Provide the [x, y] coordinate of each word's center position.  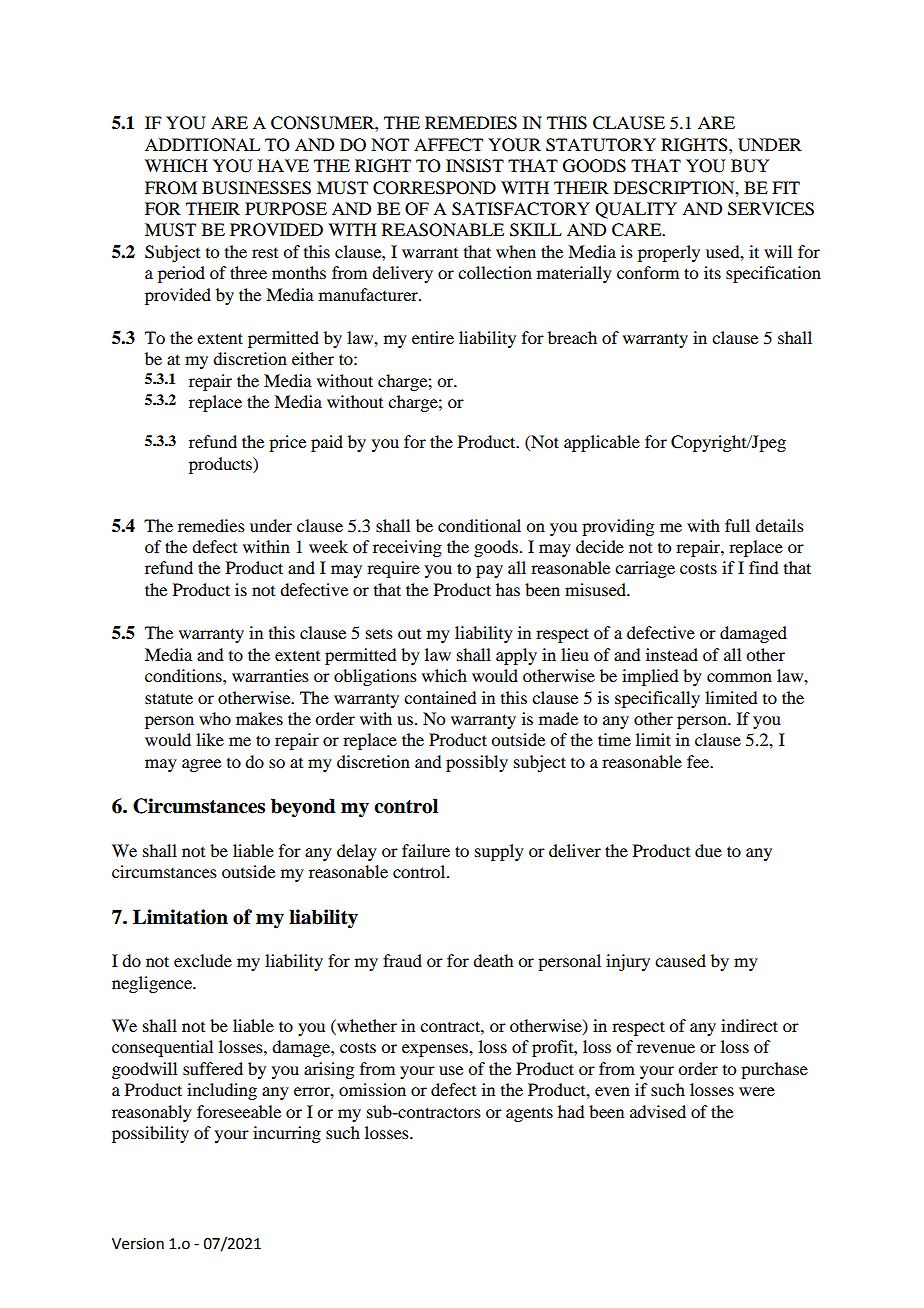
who [215, 718]
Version [138, 1244]
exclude [203, 960]
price [287, 443]
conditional [479, 525]
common [739, 677]
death [493, 960]
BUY [750, 166]
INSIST [475, 166]
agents [529, 1114]
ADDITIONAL [202, 145]
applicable [602, 443]
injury [628, 962]
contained [440, 697]
